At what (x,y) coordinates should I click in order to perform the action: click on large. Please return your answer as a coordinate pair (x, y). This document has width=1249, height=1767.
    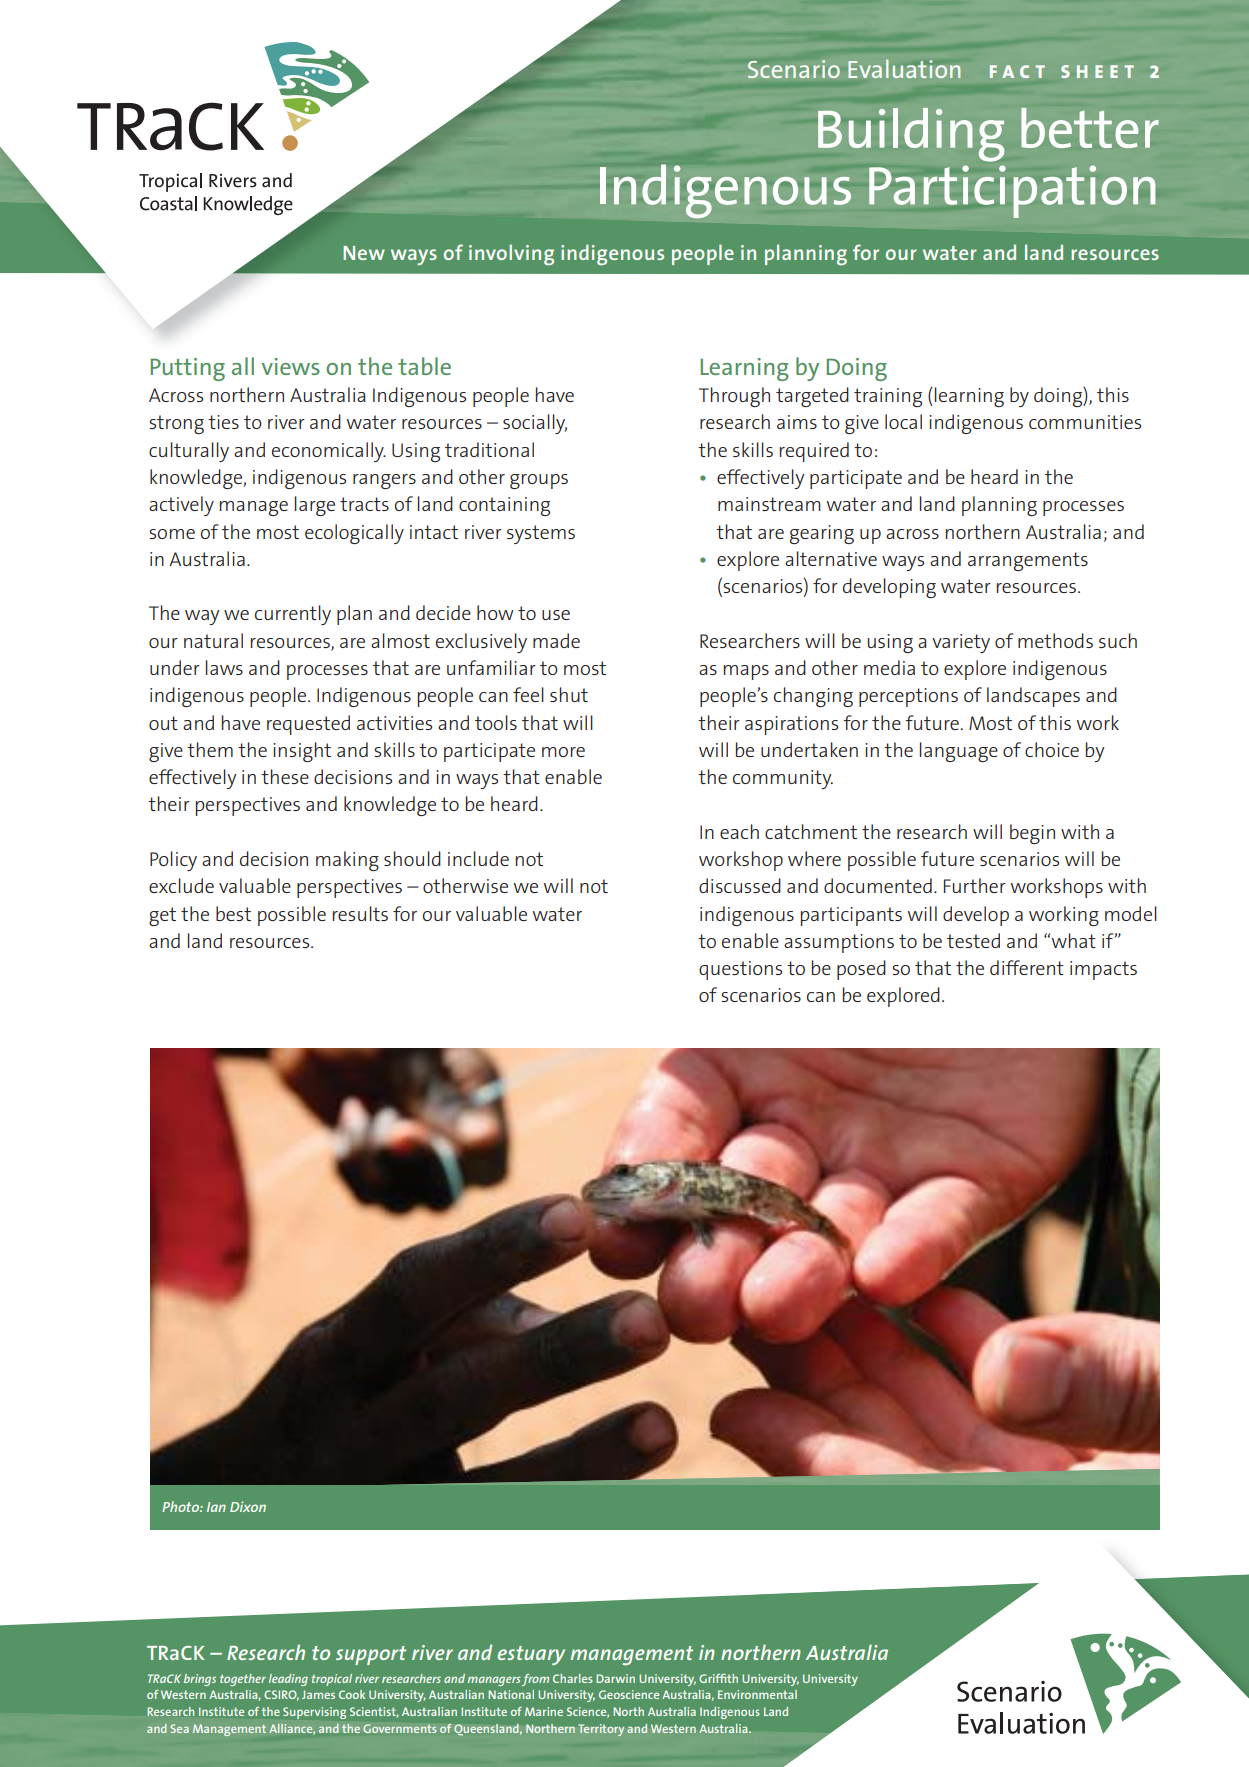
    Looking at the image, I should click on (315, 506).
